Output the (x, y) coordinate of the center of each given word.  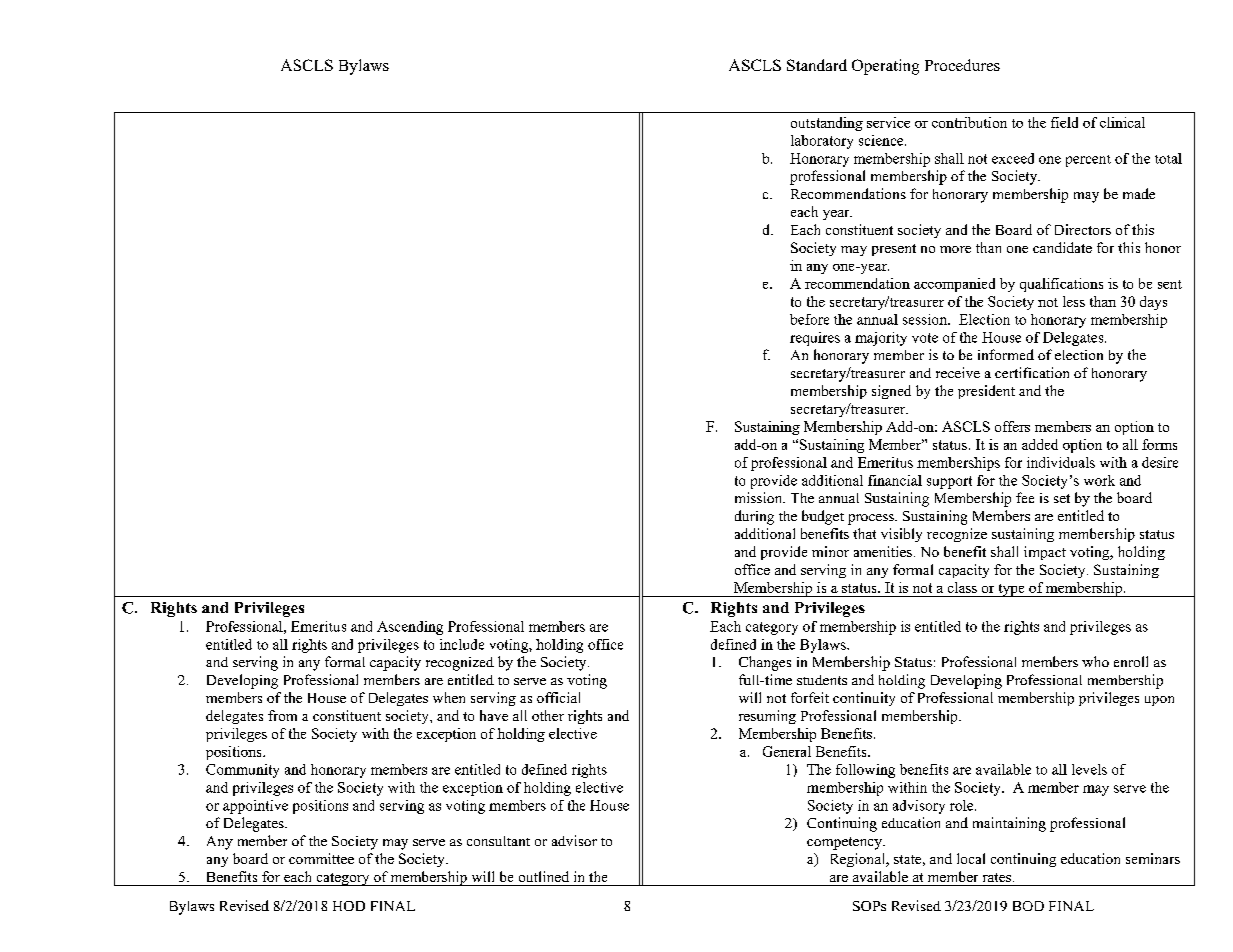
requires (815, 339)
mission (760, 497)
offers (1012, 426)
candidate (1062, 247)
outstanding (827, 124)
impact (1045, 553)
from (282, 715)
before (809, 319)
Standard (817, 65)
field (1064, 122)
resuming (767, 717)
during (754, 517)
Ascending (410, 628)
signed (891, 392)
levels (1089, 769)
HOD (349, 906)
